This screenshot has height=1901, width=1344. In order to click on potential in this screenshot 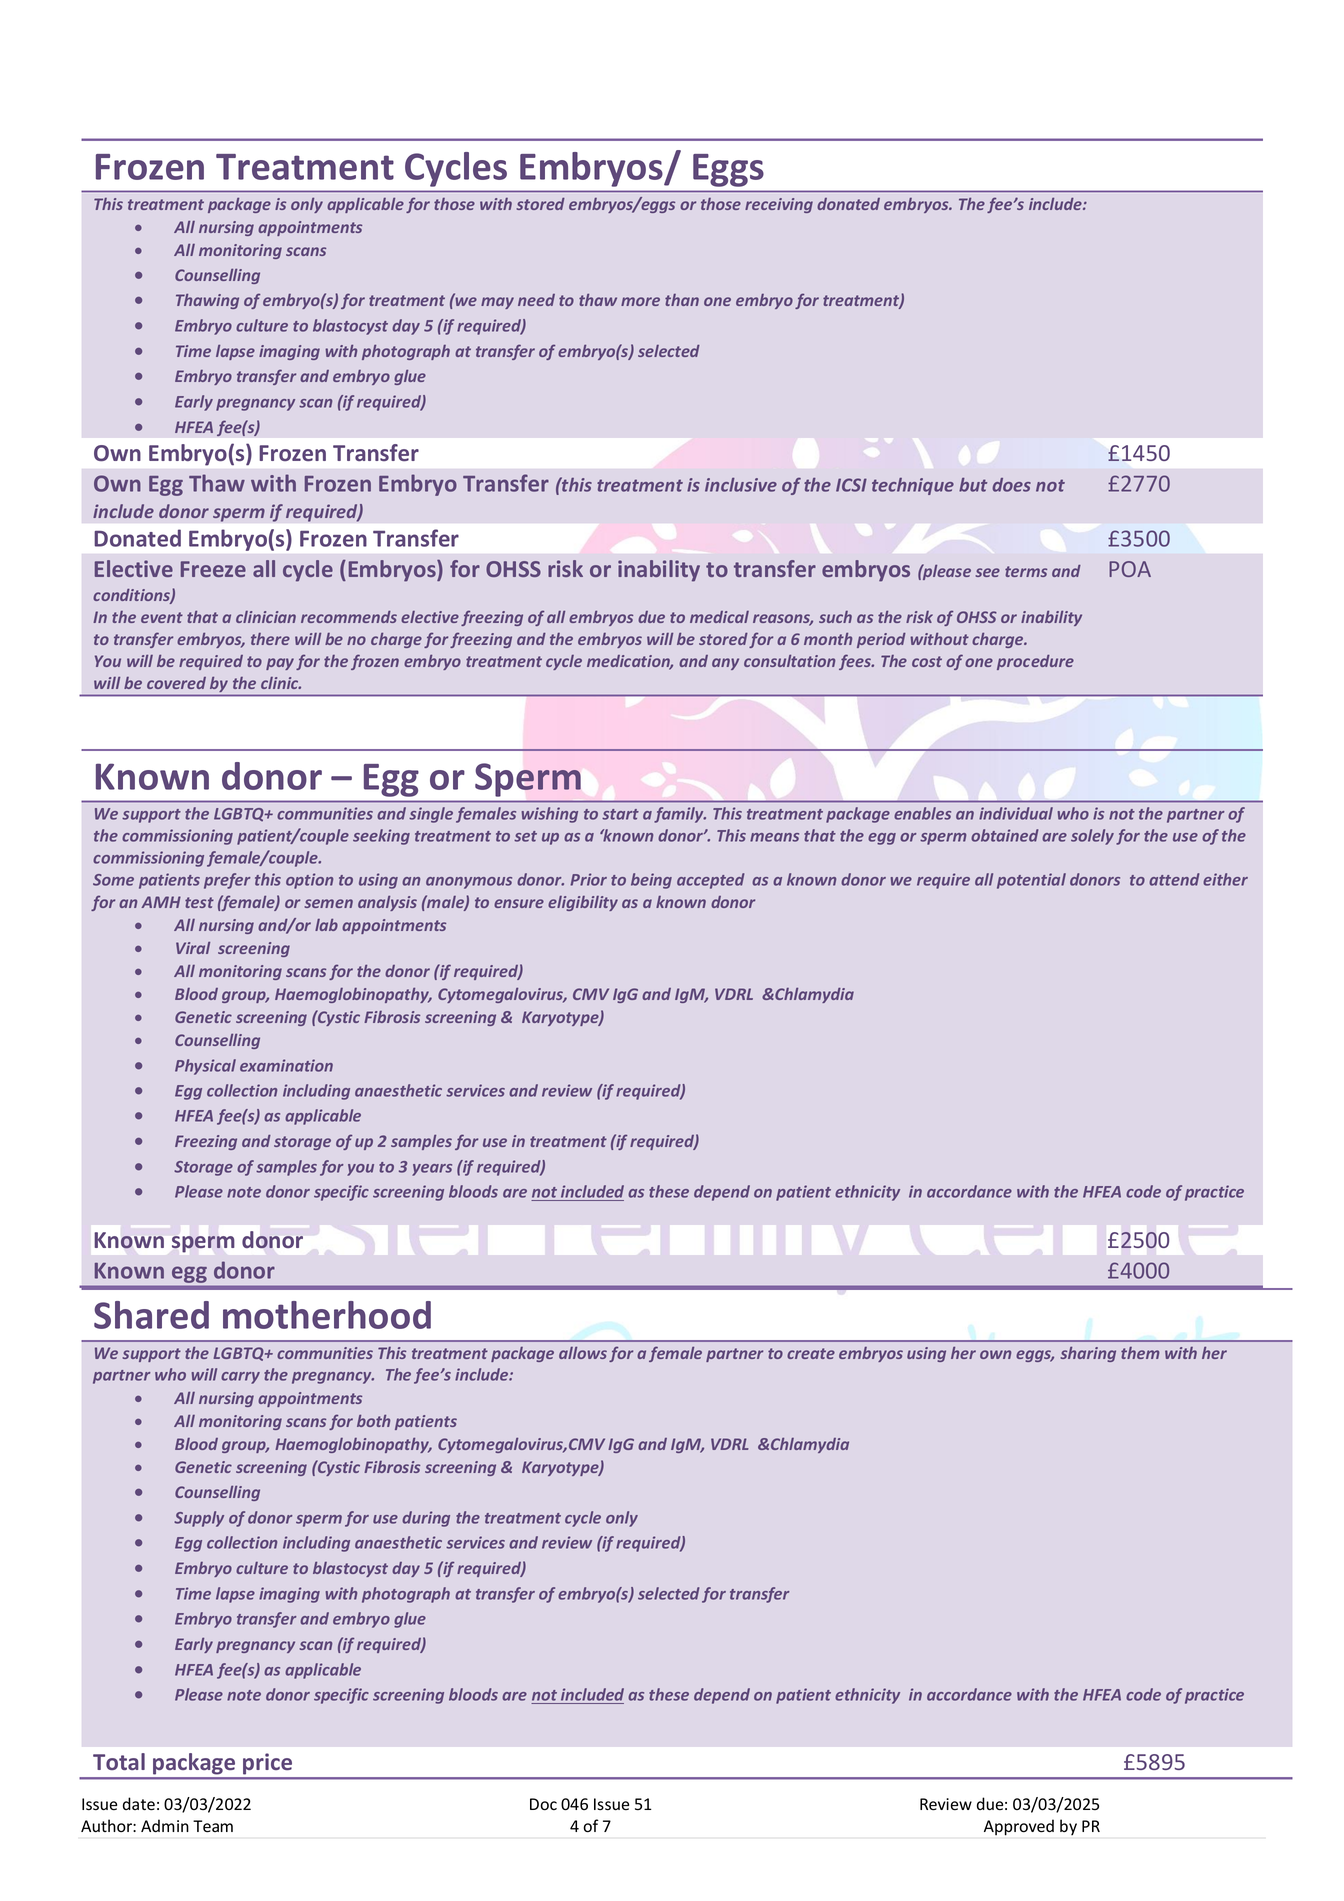, I will do `click(1031, 881)`.
